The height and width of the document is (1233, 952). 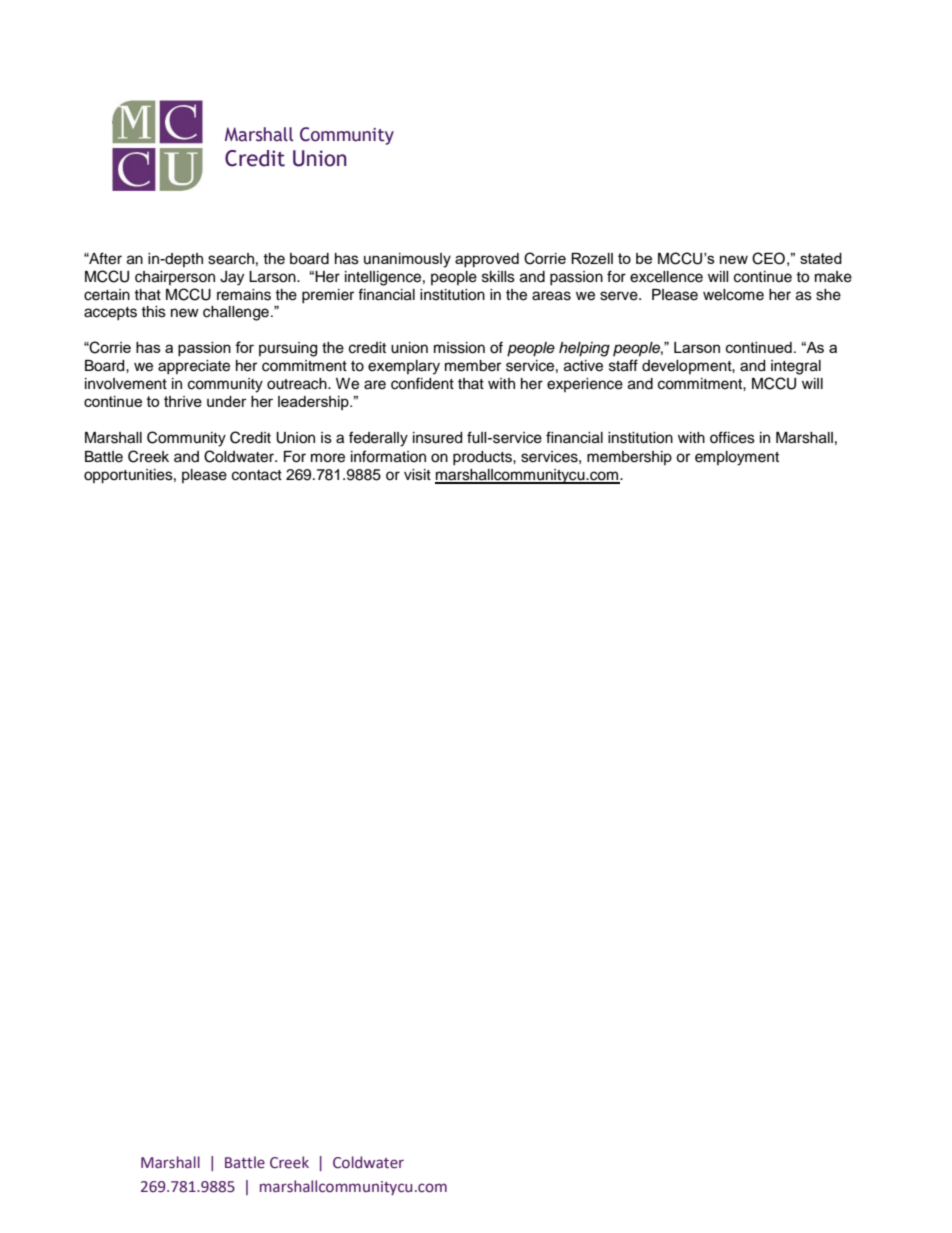 What do you see at coordinates (437, 438) in the document?
I see `insured` at bounding box center [437, 438].
